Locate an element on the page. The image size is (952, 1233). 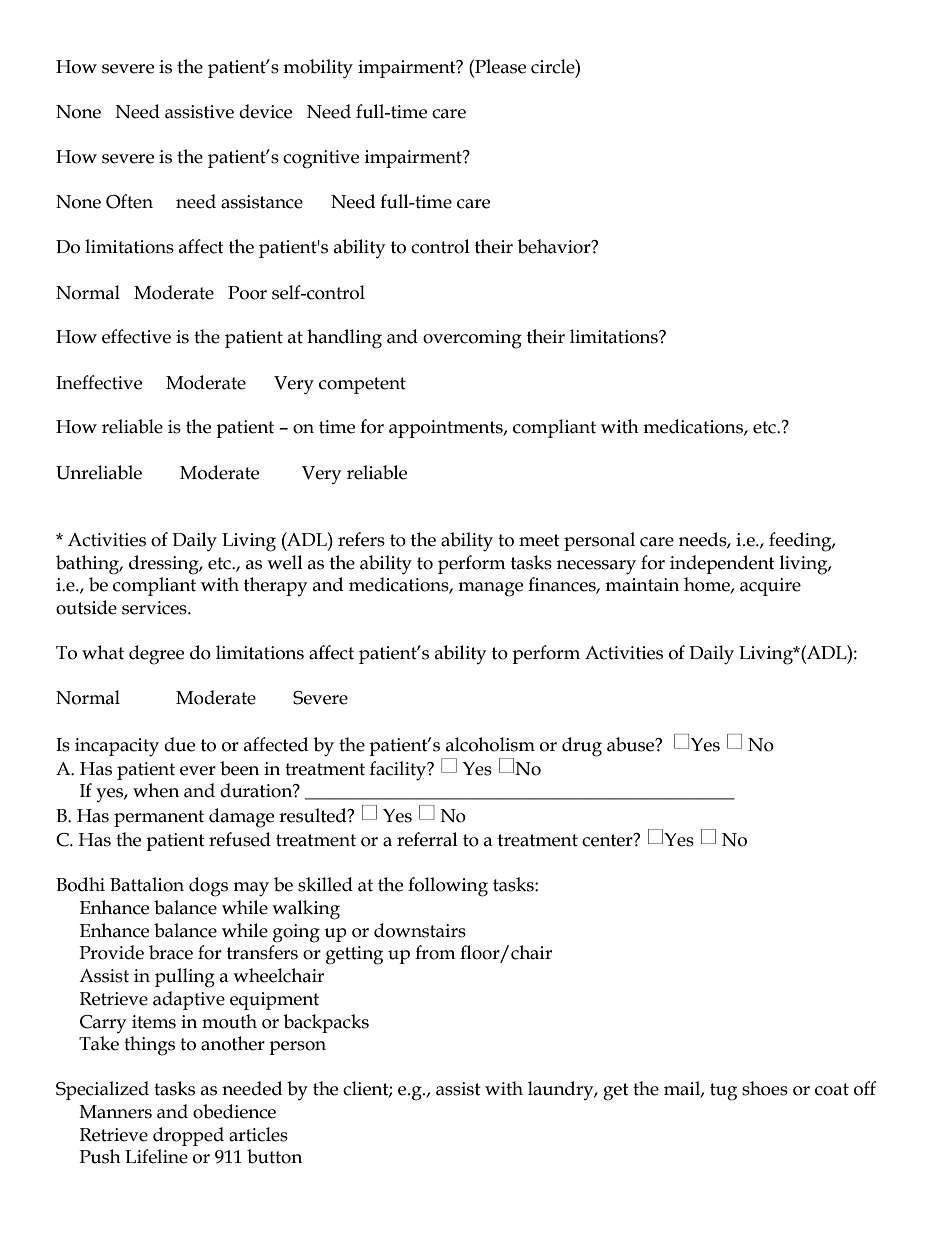
Poor is located at coordinates (247, 293).
